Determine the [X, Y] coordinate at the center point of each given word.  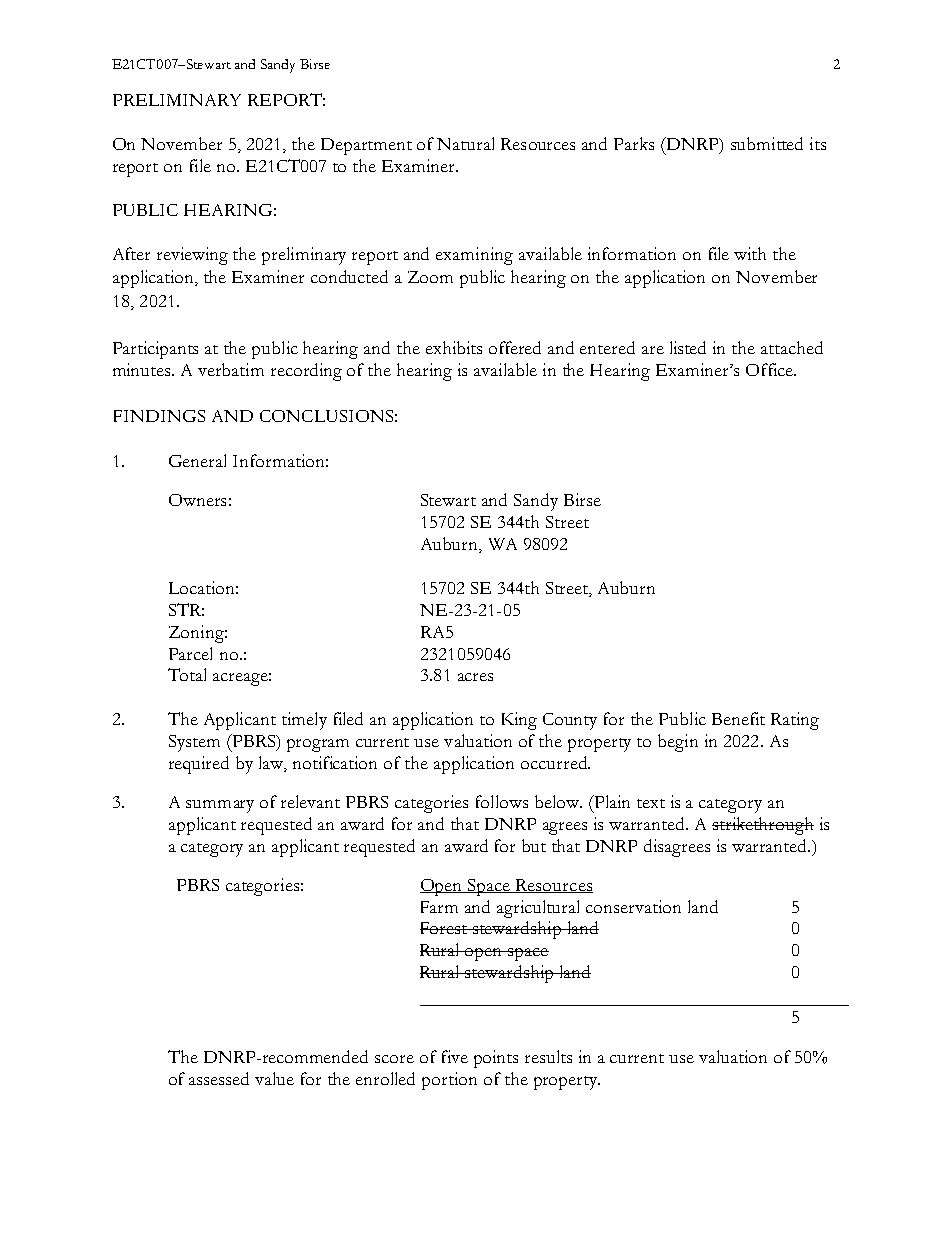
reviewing [192, 256]
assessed [219, 1078]
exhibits [454, 347]
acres [475, 677]
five [455, 1056]
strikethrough [763, 826]
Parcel [190, 653]
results [548, 1056]
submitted [767, 143]
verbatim [231, 369]
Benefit [738, 718]
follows [502, 801]
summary [220, 806]
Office [771, 369]
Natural [465, 143]
